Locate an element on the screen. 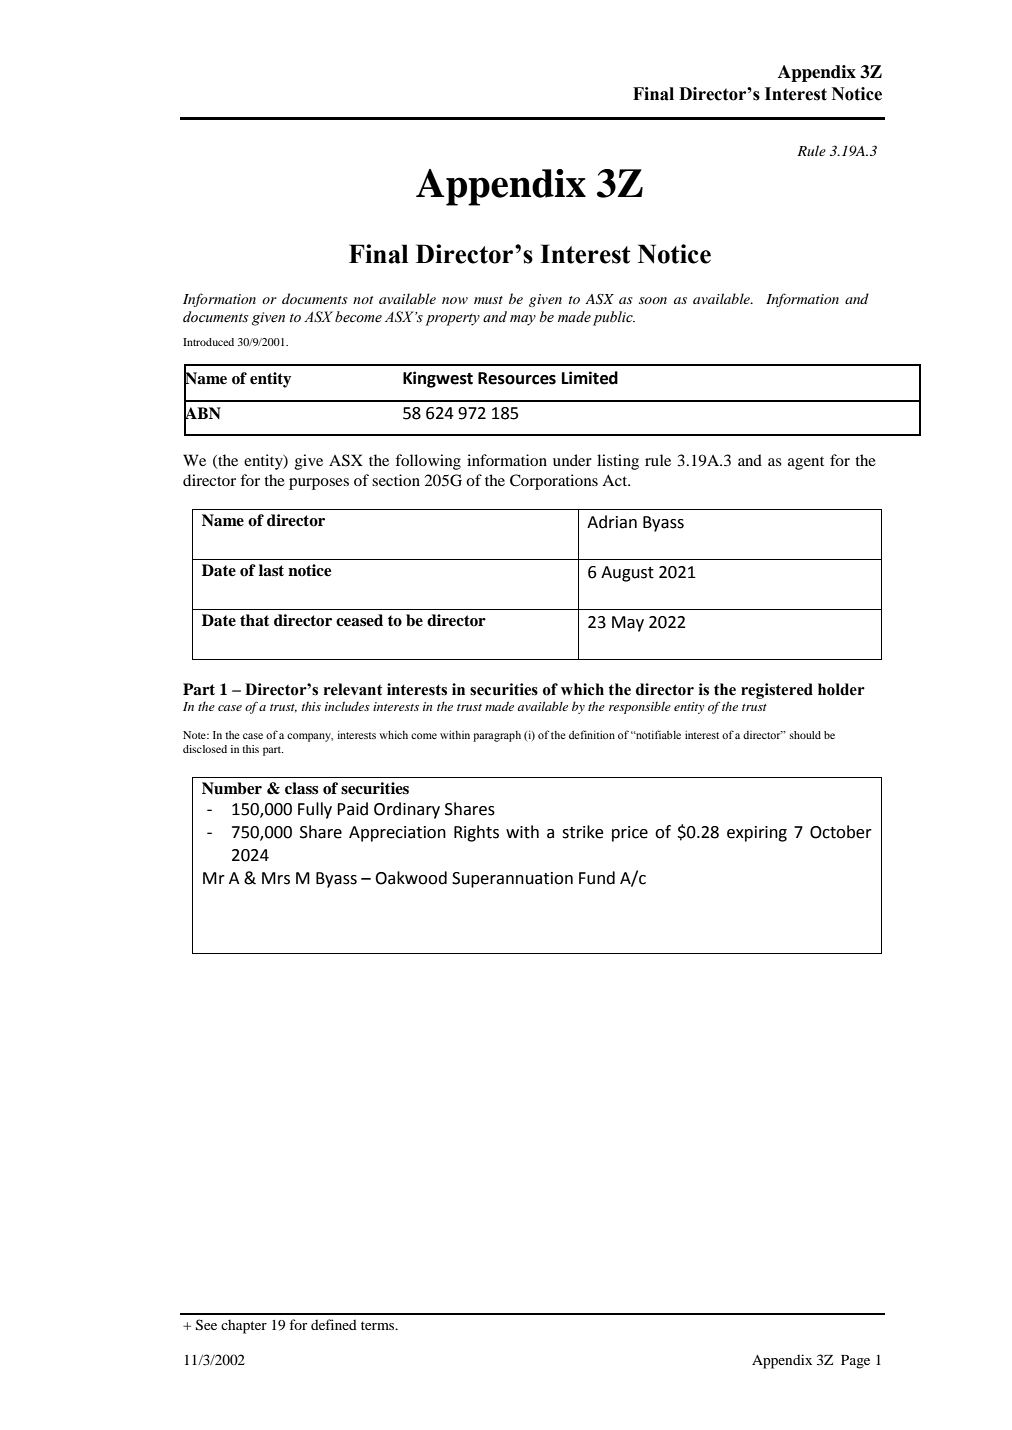 The image size is (1012, 1430). last is located at coordinates (271, 570).
